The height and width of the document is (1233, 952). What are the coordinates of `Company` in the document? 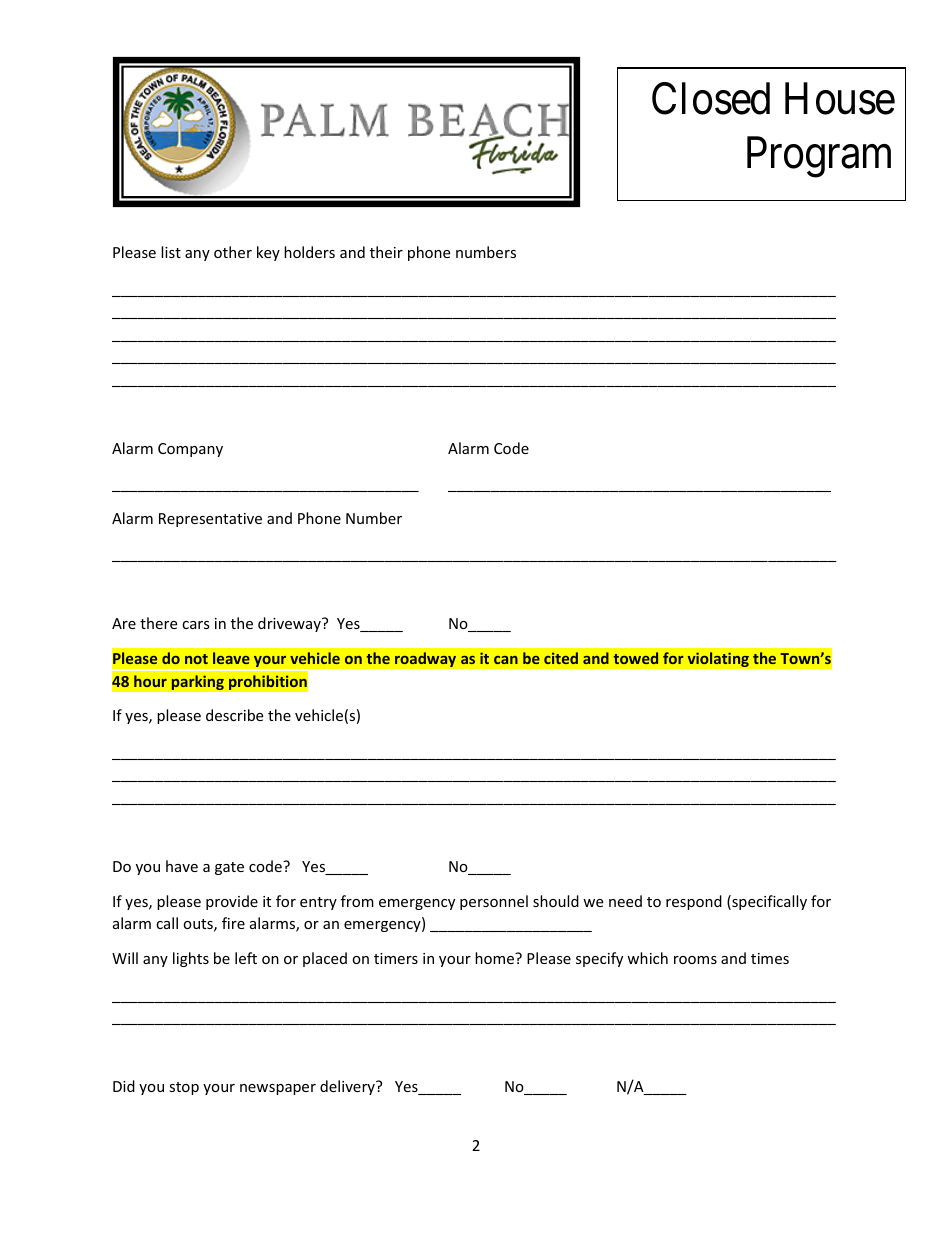 It's located at (190, 450).
